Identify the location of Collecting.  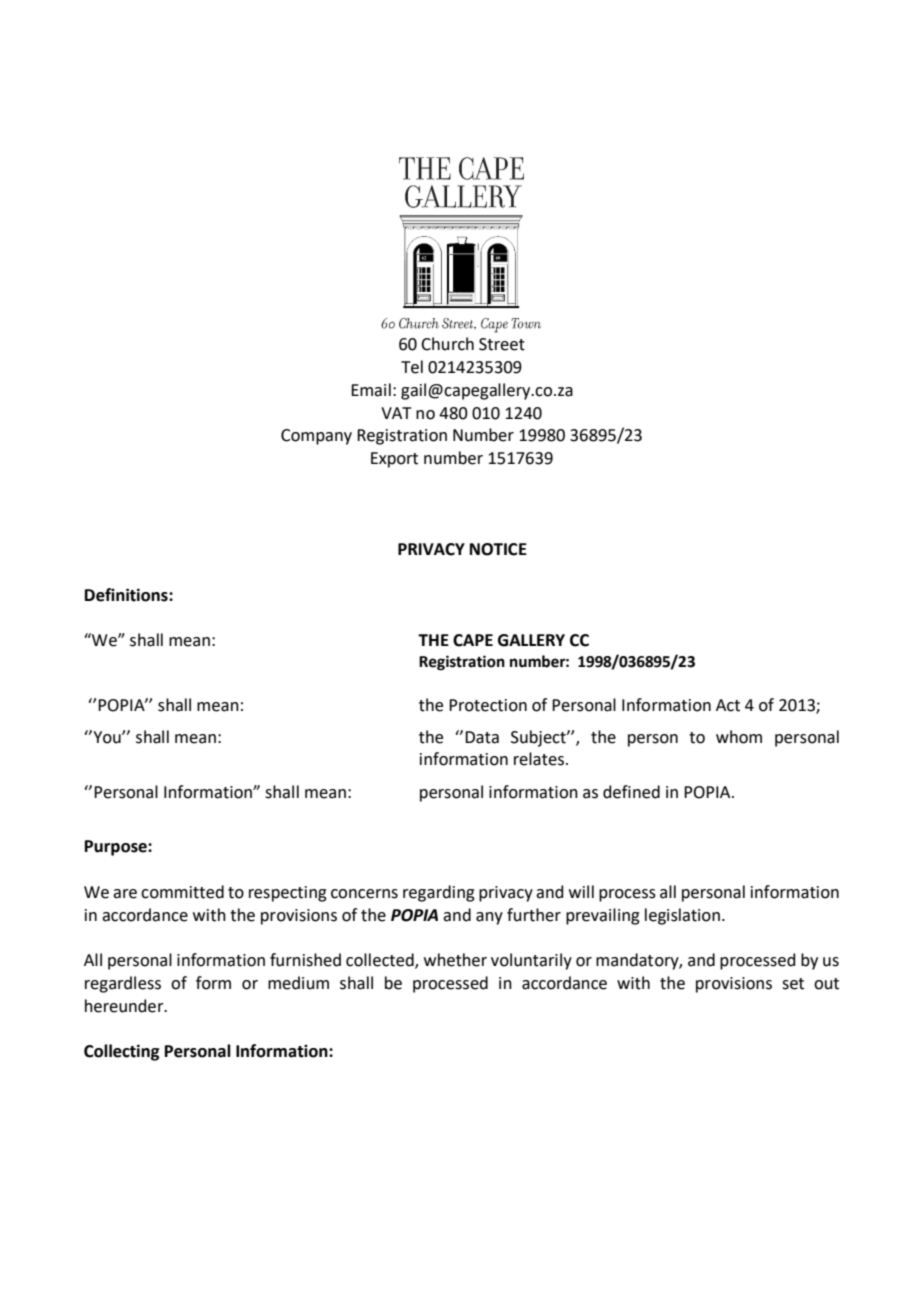
(121, 1052).
